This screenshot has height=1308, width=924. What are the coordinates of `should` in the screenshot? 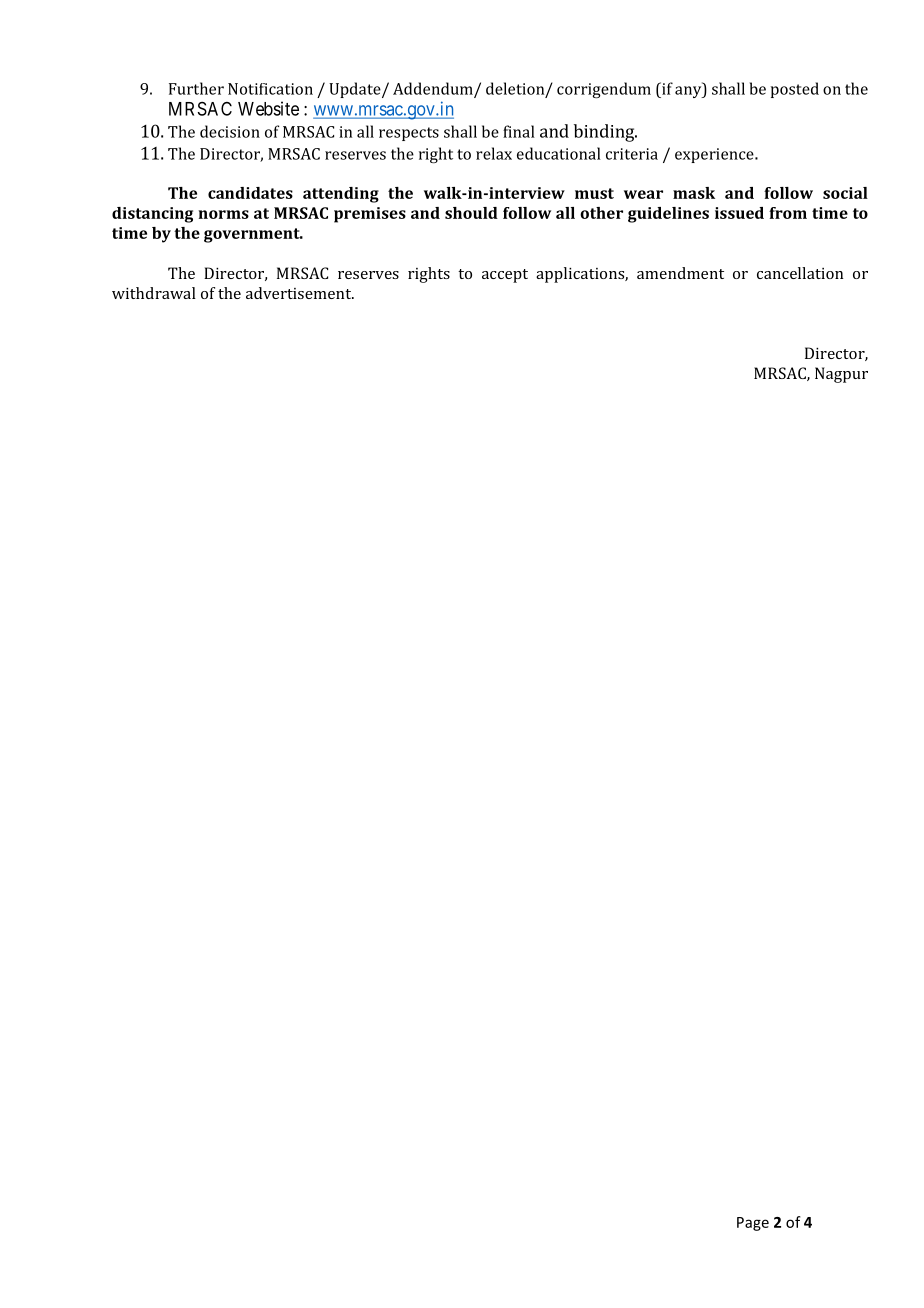 It's located at (471, 213).
